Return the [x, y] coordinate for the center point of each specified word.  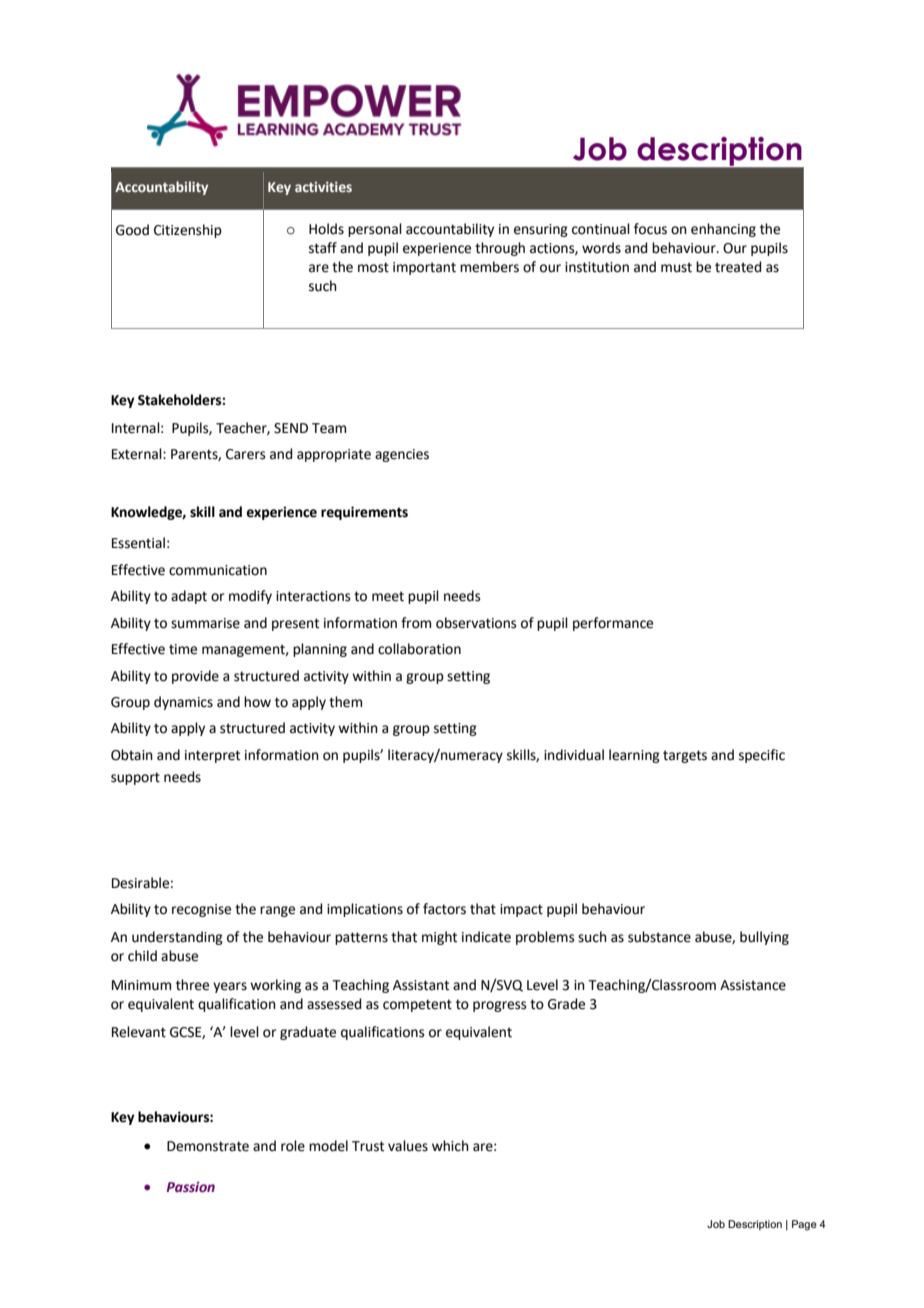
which [450, 1146]
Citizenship [188, 231]
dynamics [183, 703]
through [500, 249]
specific [762, 756]
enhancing [723, 230]
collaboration [419, 649]
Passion [190, 1187]
